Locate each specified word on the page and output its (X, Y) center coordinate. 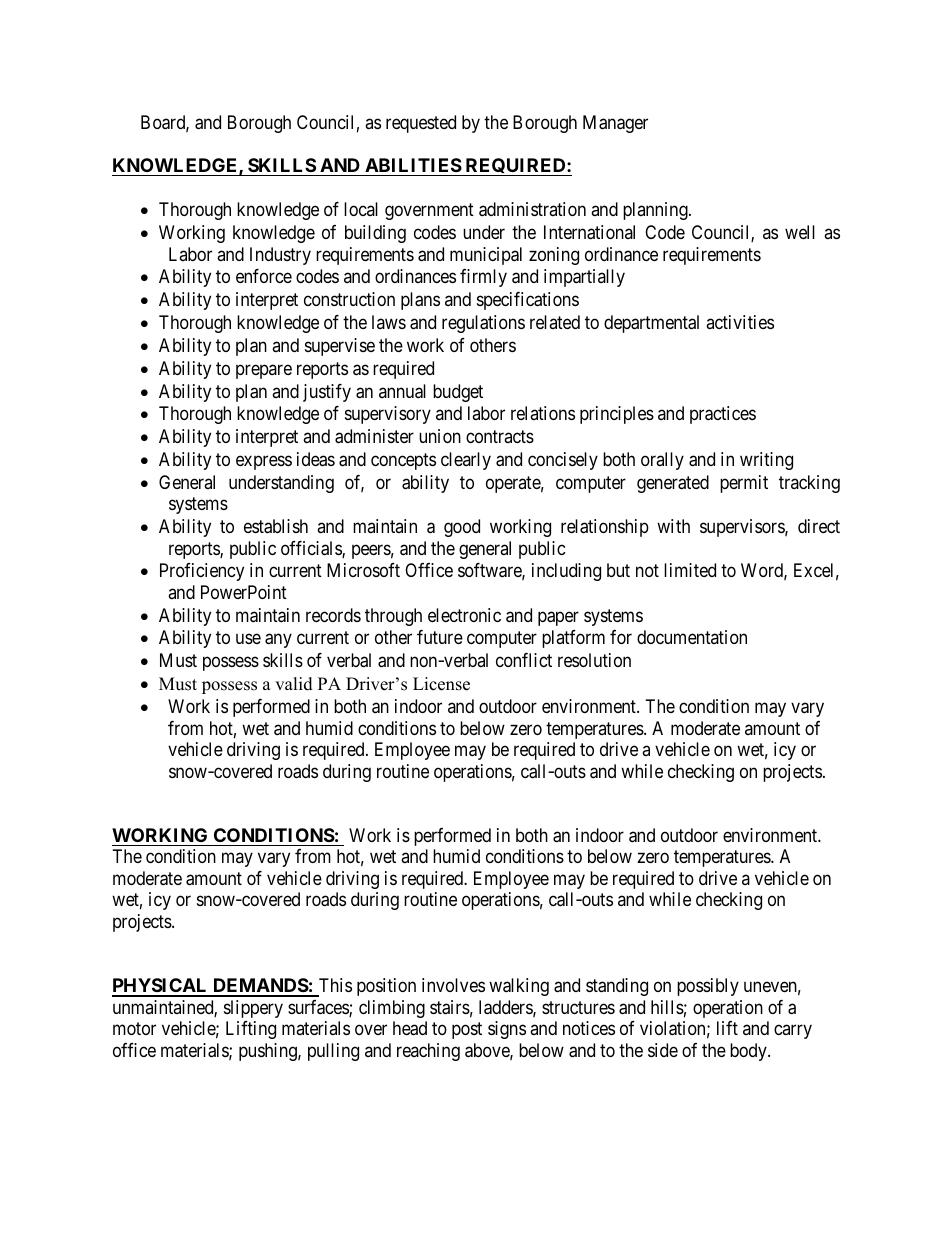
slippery (253, 1009)
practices (723, 415)
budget (458, 393)
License (441, 684)
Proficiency (202, 572)
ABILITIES (413, 165)
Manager (615, 124)
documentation (692, 637)
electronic (464, 615)
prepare (264, 371)
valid (294, 684)
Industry (280, 256)
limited (690, 570)
